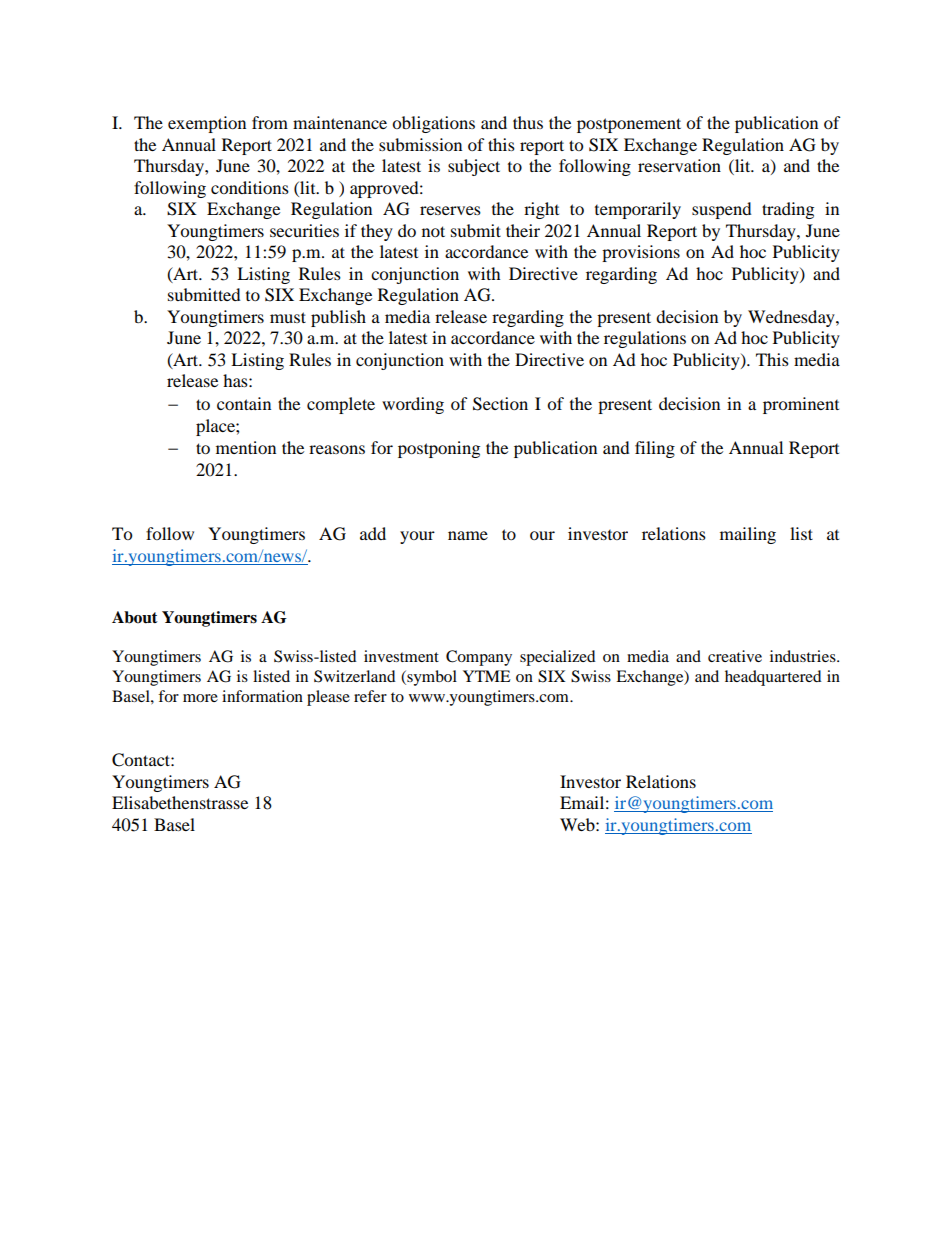 The height and width of the image is (1233, 952). Describe the element at coordinates (679, 165) in the image. I see `reservation` at that location.
